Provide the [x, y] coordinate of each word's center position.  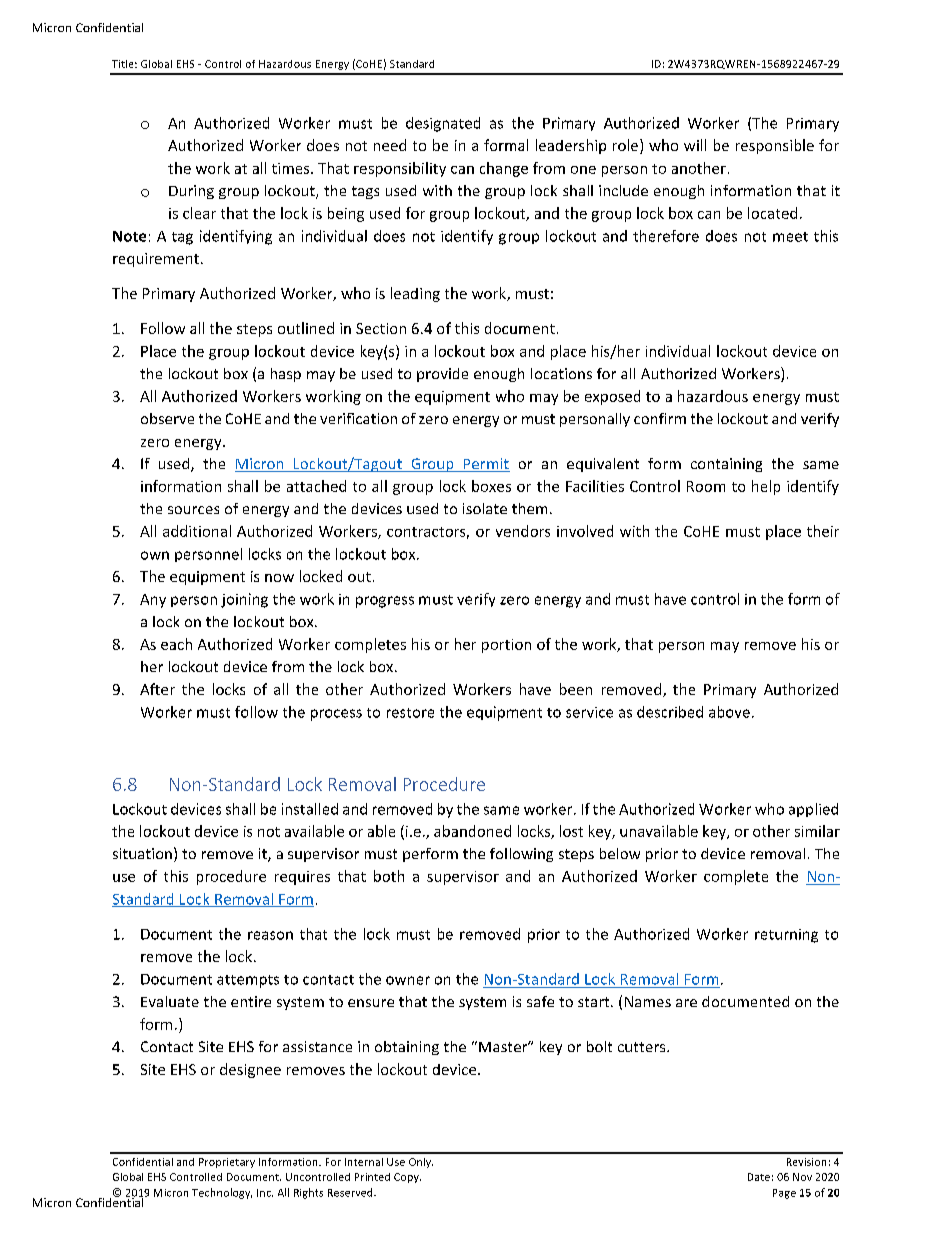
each [176, 644]
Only [421, 1163]
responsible [775, 146]
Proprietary [227, 1163]
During [191, 192]
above [729, 712]
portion [506, 646]
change [504, 169]
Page [784, 1194]
